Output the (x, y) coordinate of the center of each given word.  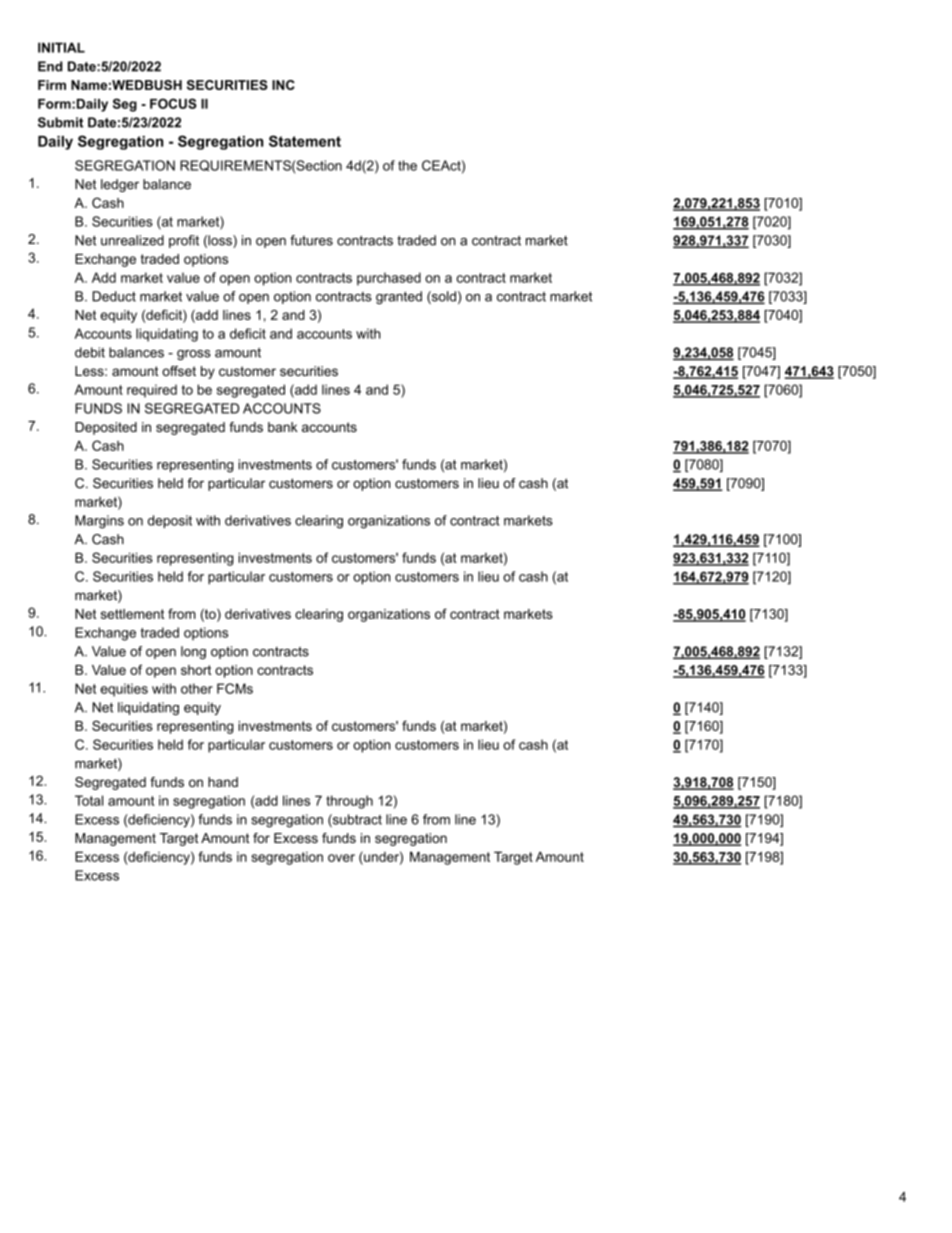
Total (89, 800)
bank (283, 427)
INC (283, 85)
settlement (132, 614)
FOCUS (173, 103)
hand (223, 782)
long (193, 652)
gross (194, 355)
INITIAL (61, 47)
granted (399, 297)
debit (90, 352)
